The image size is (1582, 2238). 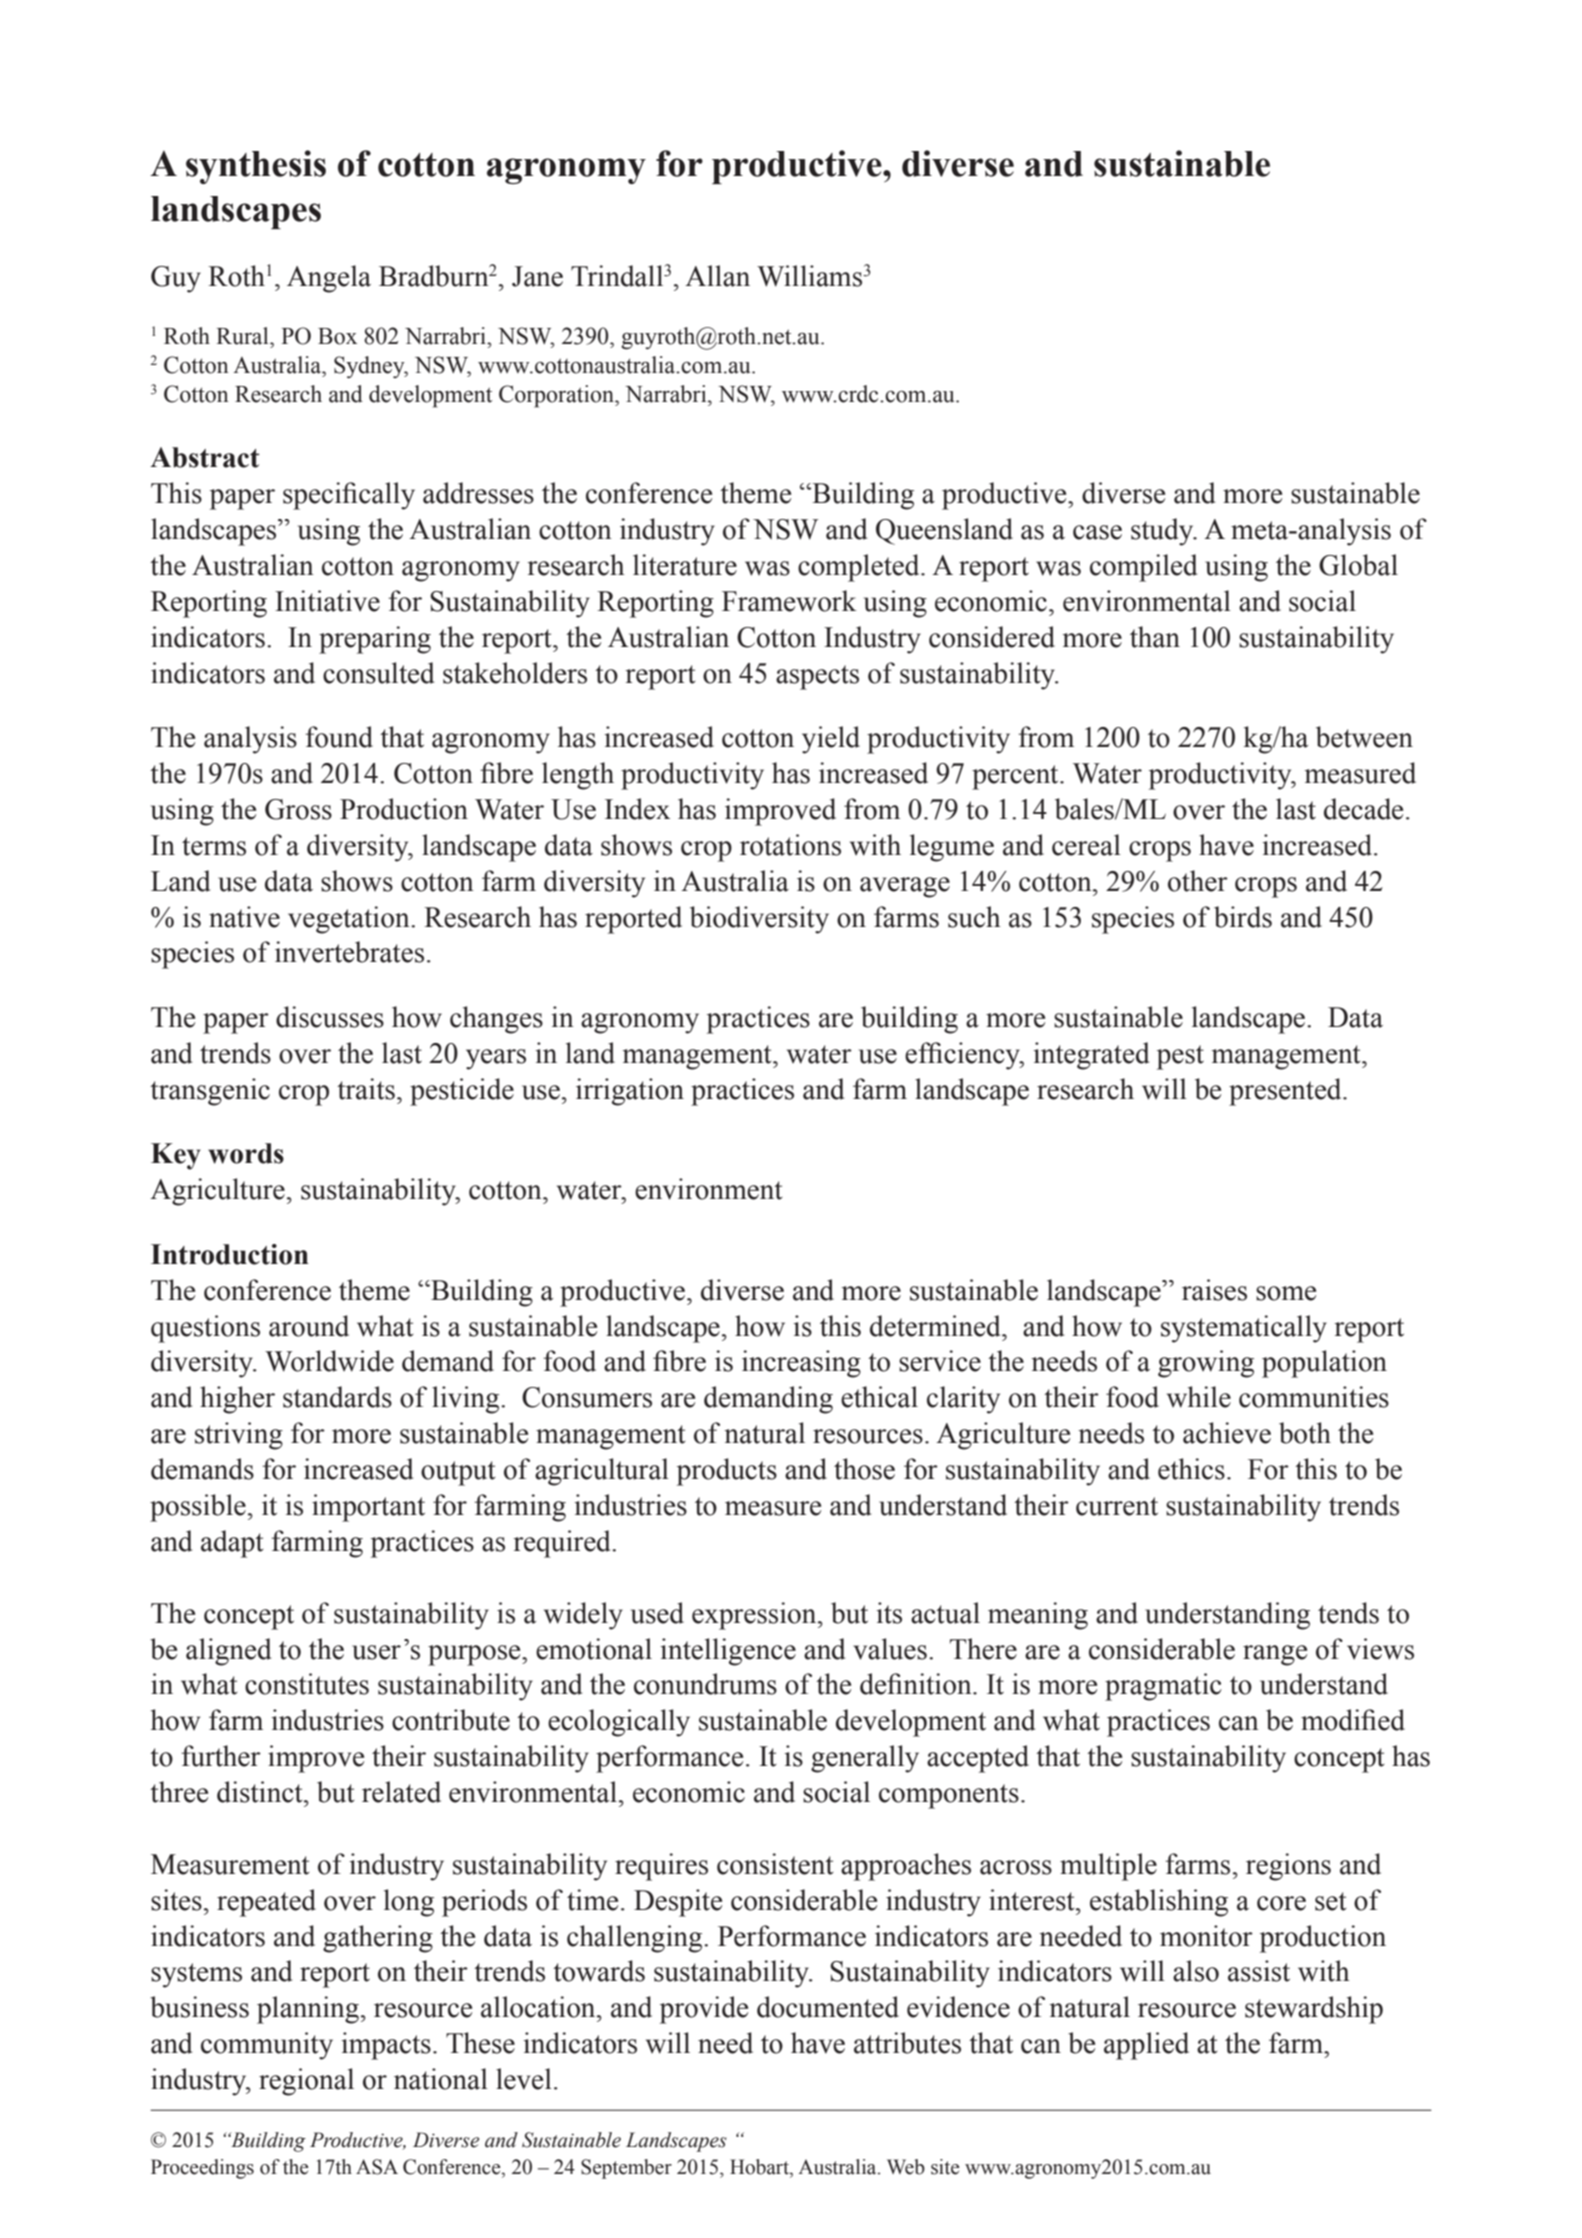 What do you see at coordinates (306, 2082) in the document?
I see `regional` at bounding box center [306, 2082].
